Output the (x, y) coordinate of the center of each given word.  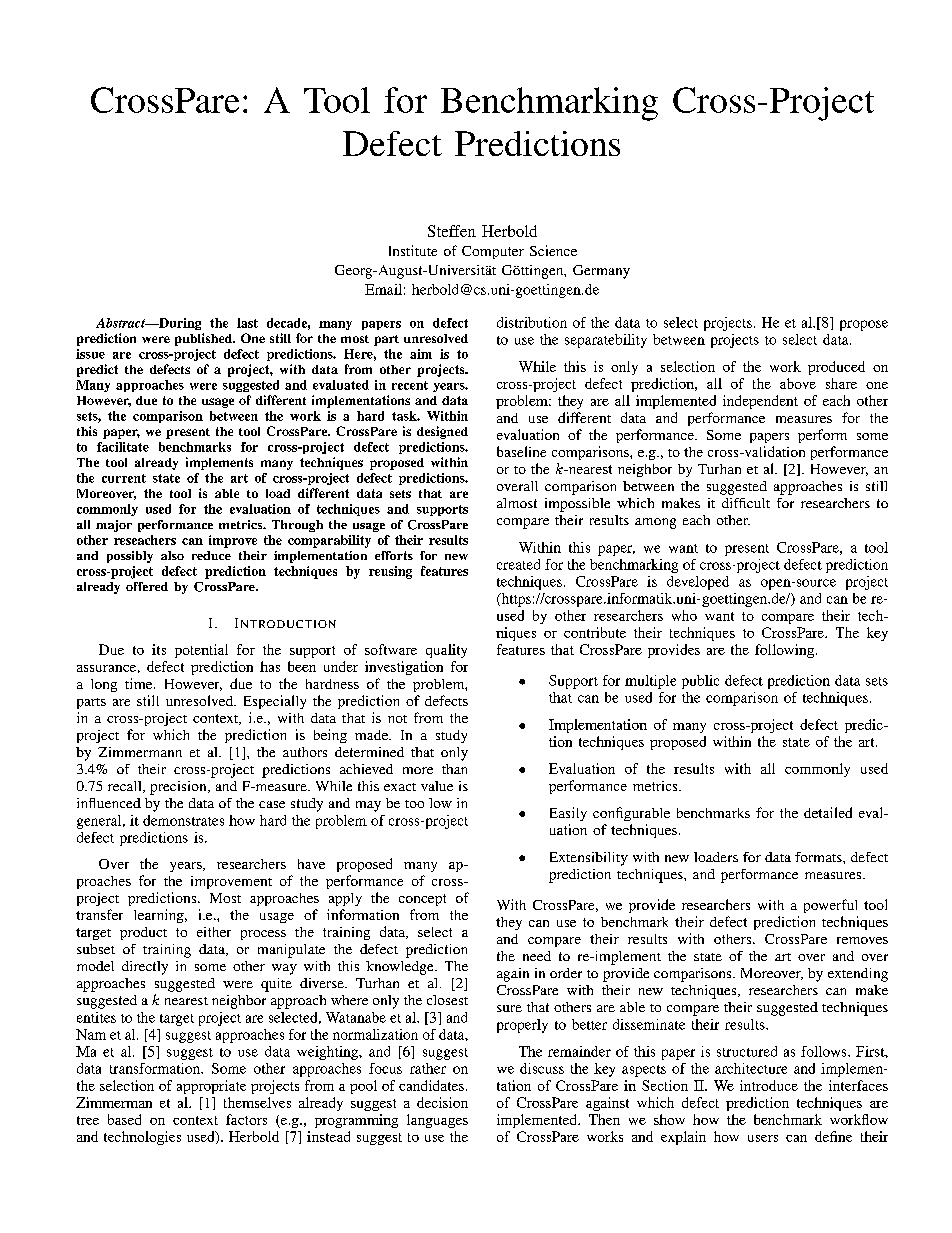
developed (698, 583)
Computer (493, 252)
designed (442, 432)
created (518, 564)
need (537, 956)
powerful (830, 906)
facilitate (123, 447)
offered (147, 586)
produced (836, 368)
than (454, 769)
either (214, 932)
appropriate (211, 1087)
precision (179, 788)
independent (760, 402)
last (247, 323)
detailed (828, 812)
